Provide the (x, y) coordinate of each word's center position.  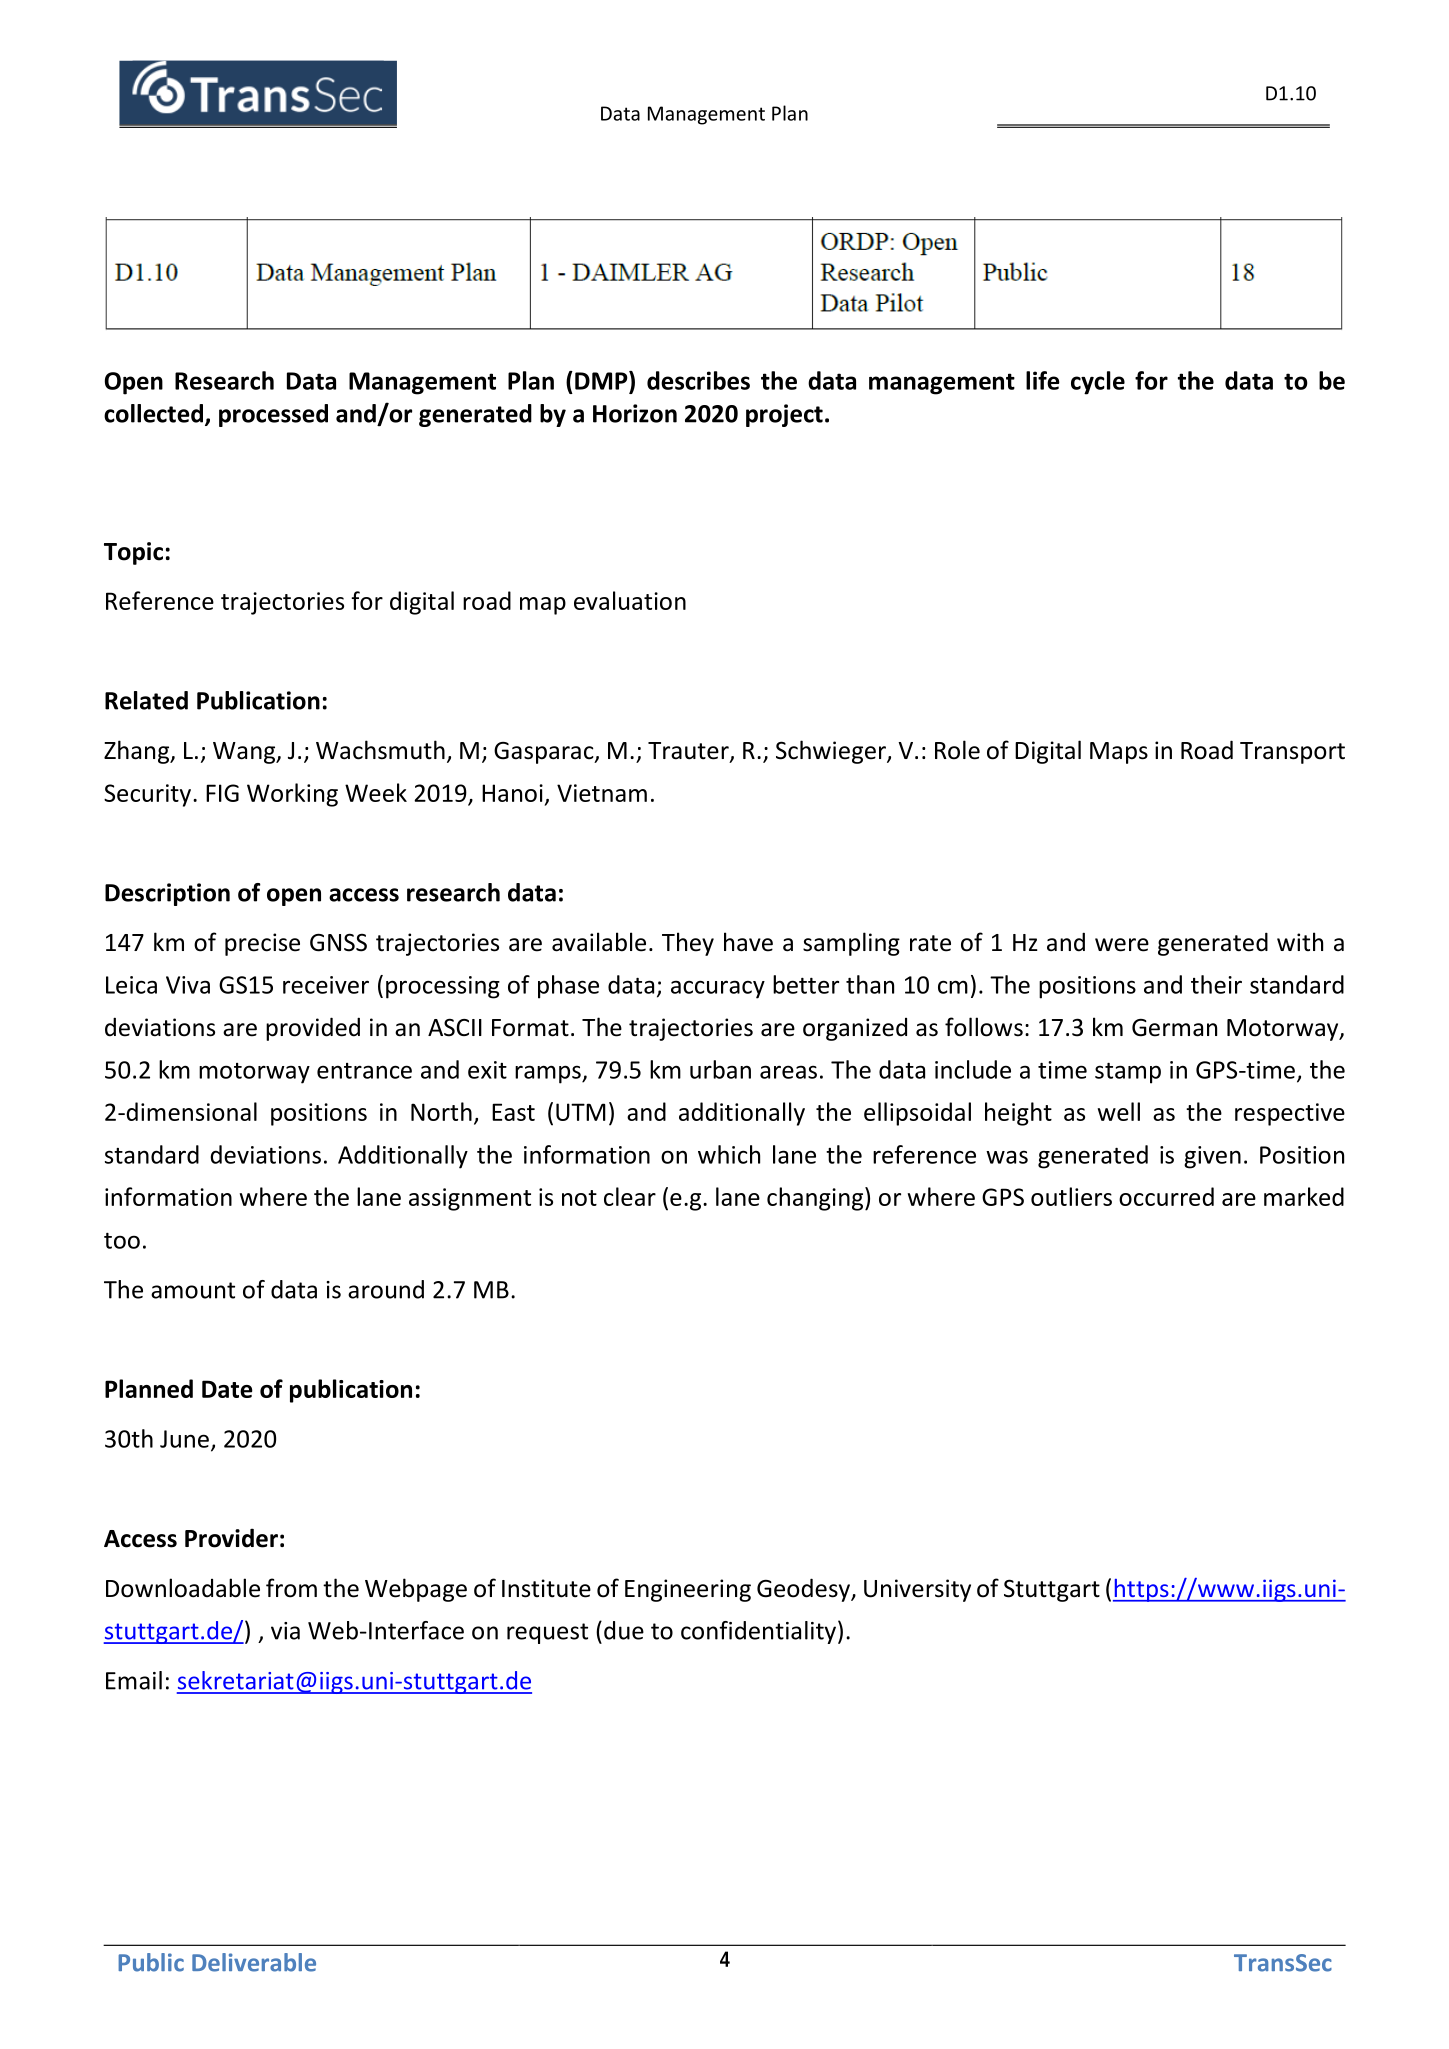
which (729, 1154)
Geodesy (804, 1590)
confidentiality (758, 1632)
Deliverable (254, 1962)
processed (273, 415)
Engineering (688, 1590)
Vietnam (602, 793)
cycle (1098, 383)
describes (698, 380)
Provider (231, 1538)
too (122, 1241)
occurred (1166, 1196)
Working (292, 795)
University (917, 1590)
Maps (1119, 753)
